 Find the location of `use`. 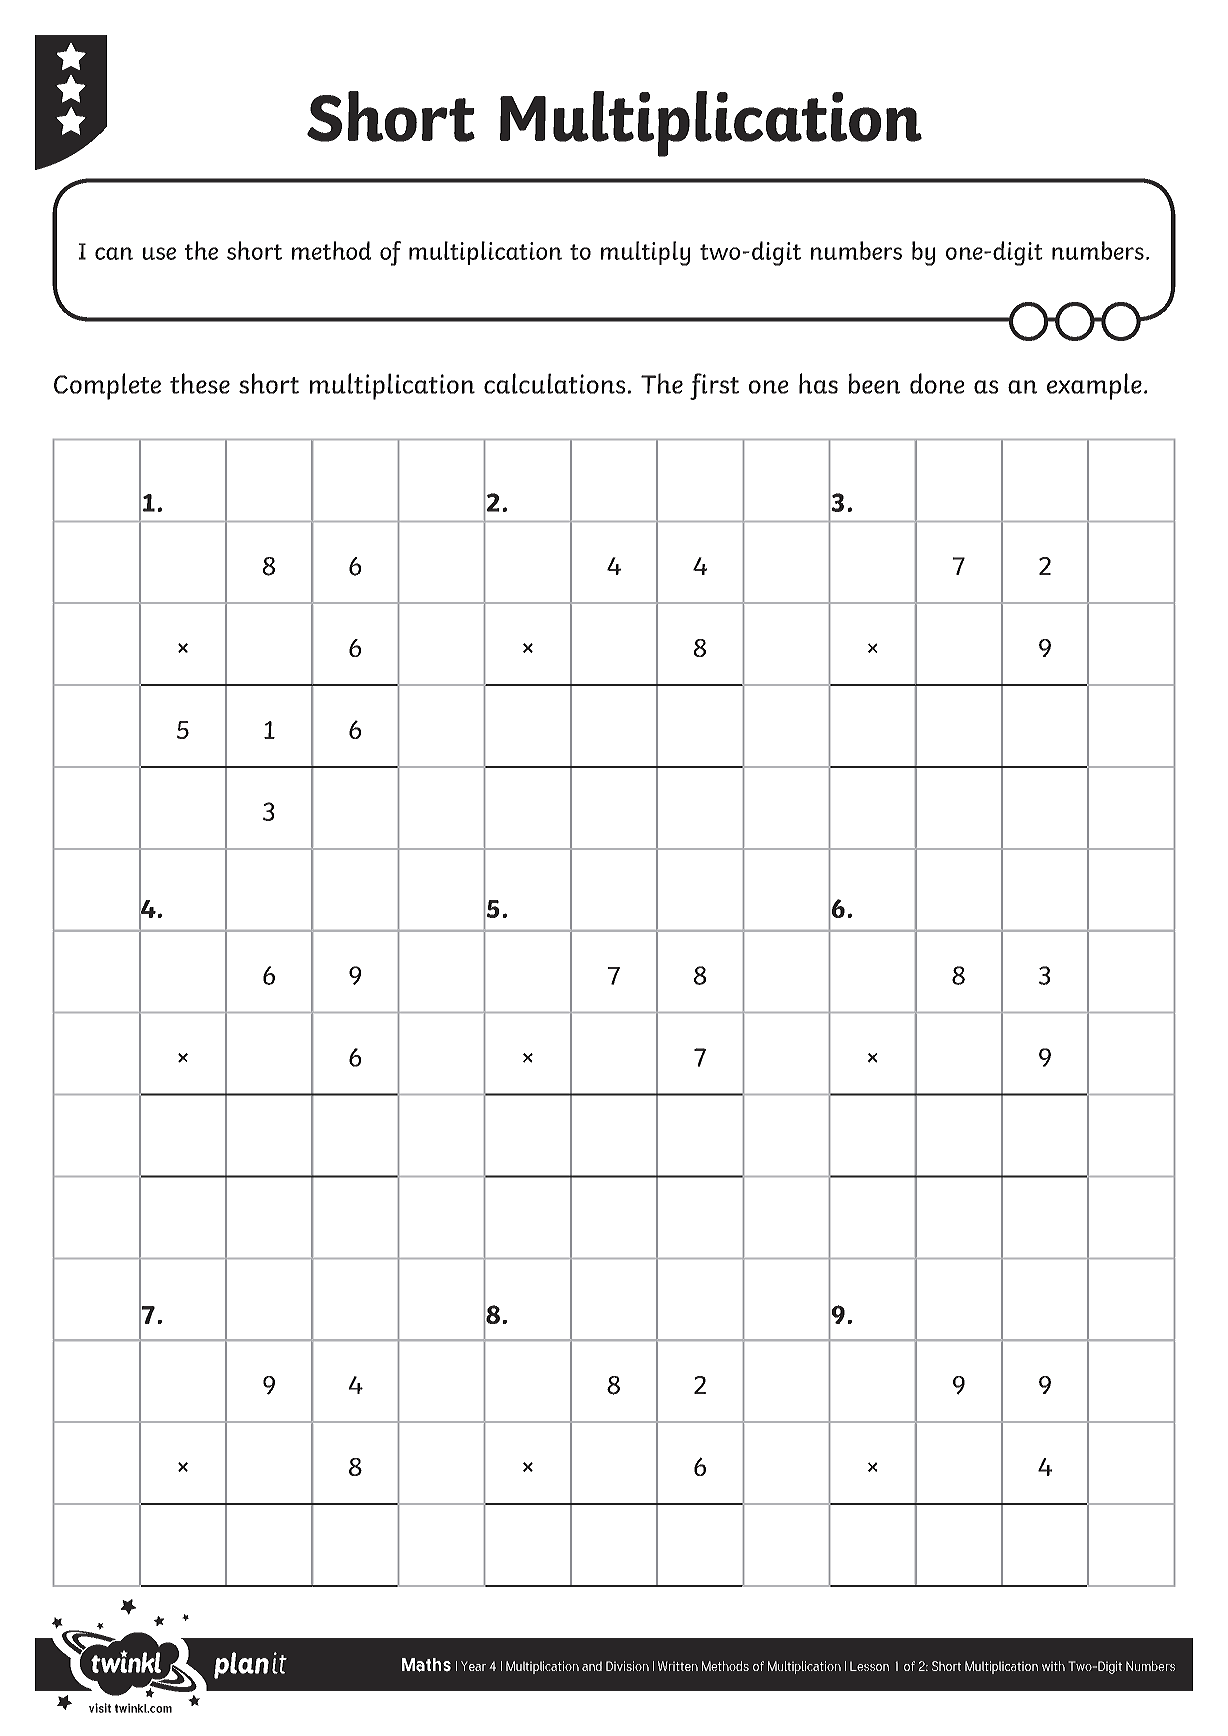

use is located at coordinates (159, 253).
